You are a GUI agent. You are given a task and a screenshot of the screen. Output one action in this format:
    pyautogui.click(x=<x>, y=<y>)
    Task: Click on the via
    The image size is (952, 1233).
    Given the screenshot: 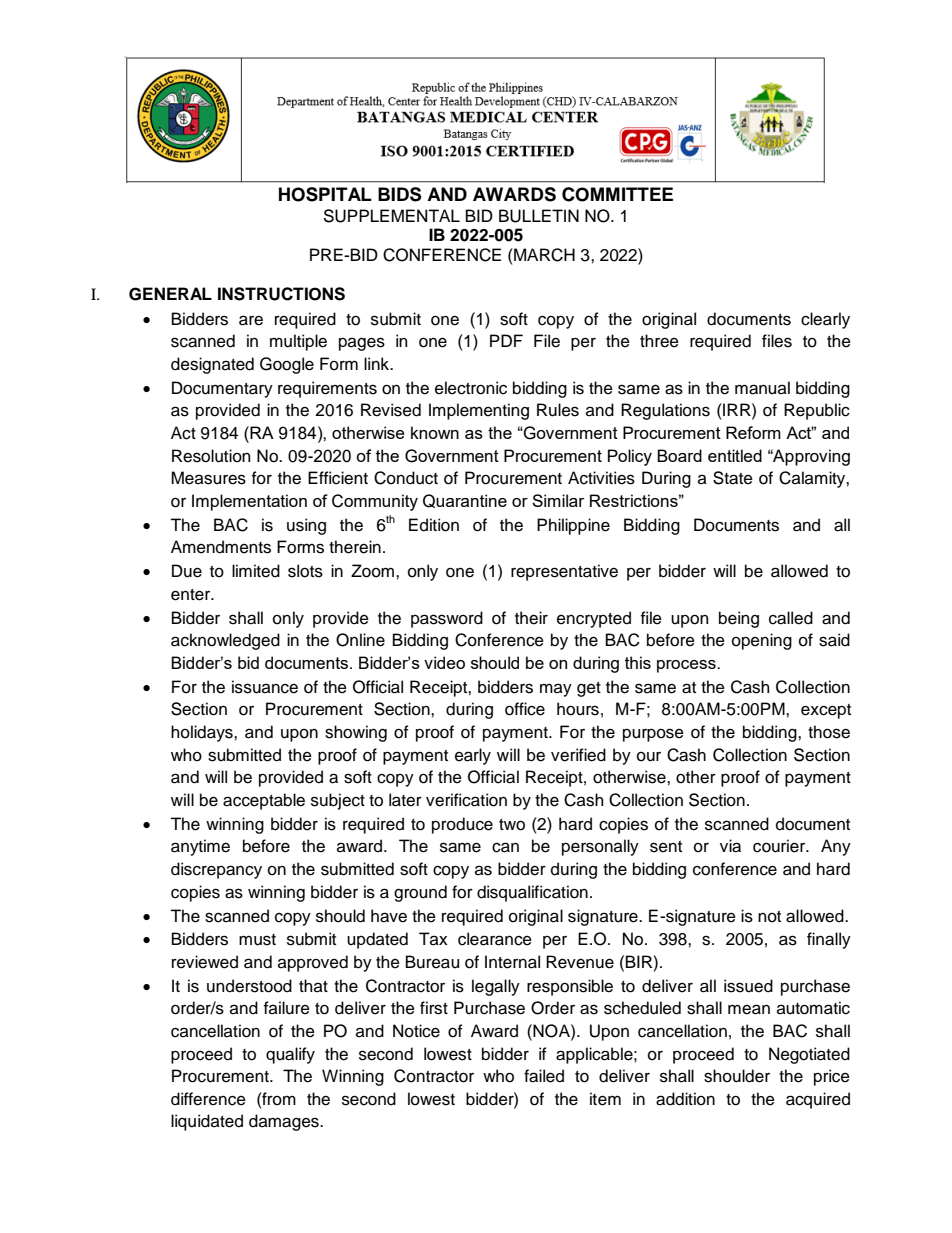 What is the action you would take?
    pyautogui.click(x=730, y=846)
